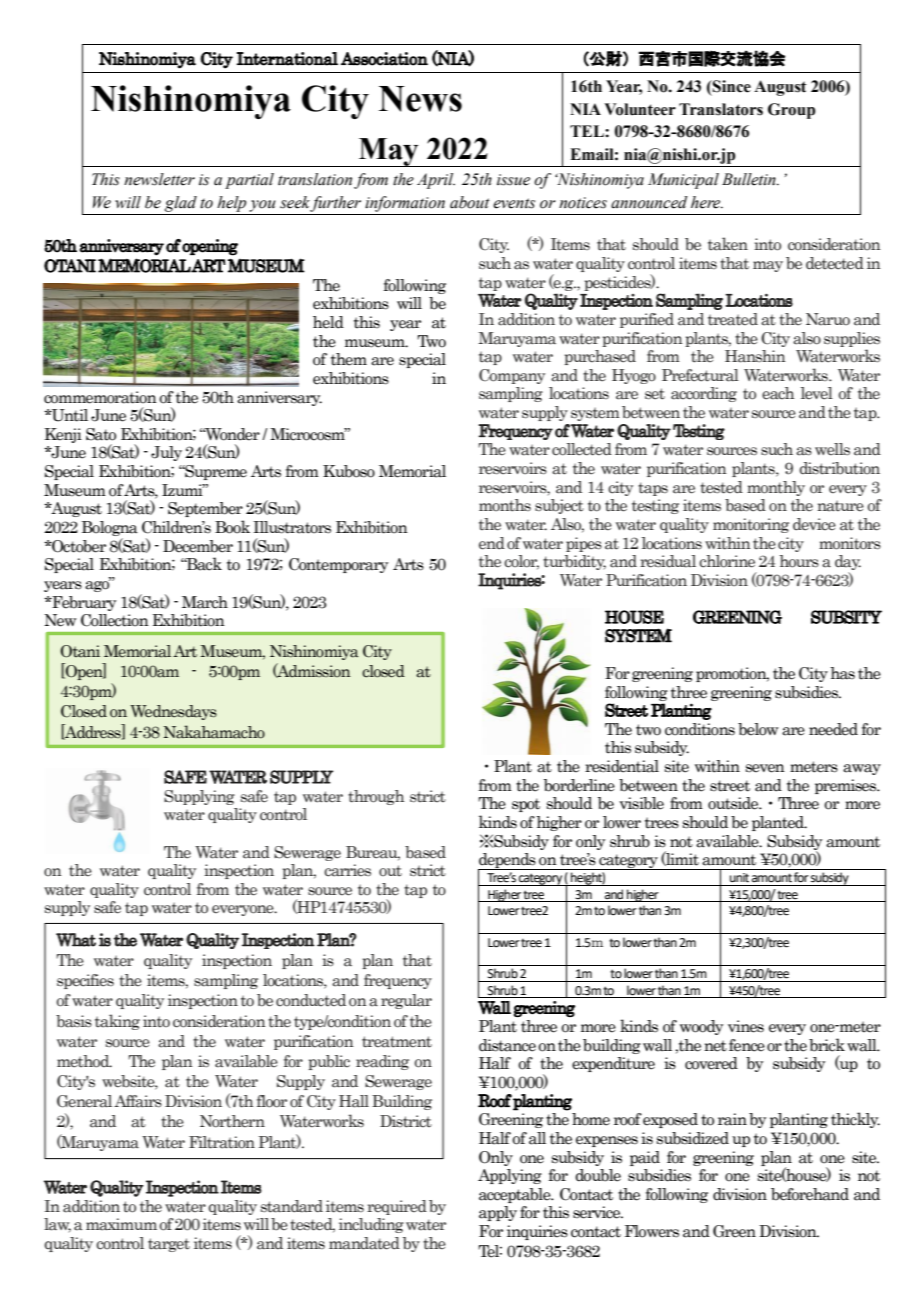  I want to click on Association, so click(384, 59).
